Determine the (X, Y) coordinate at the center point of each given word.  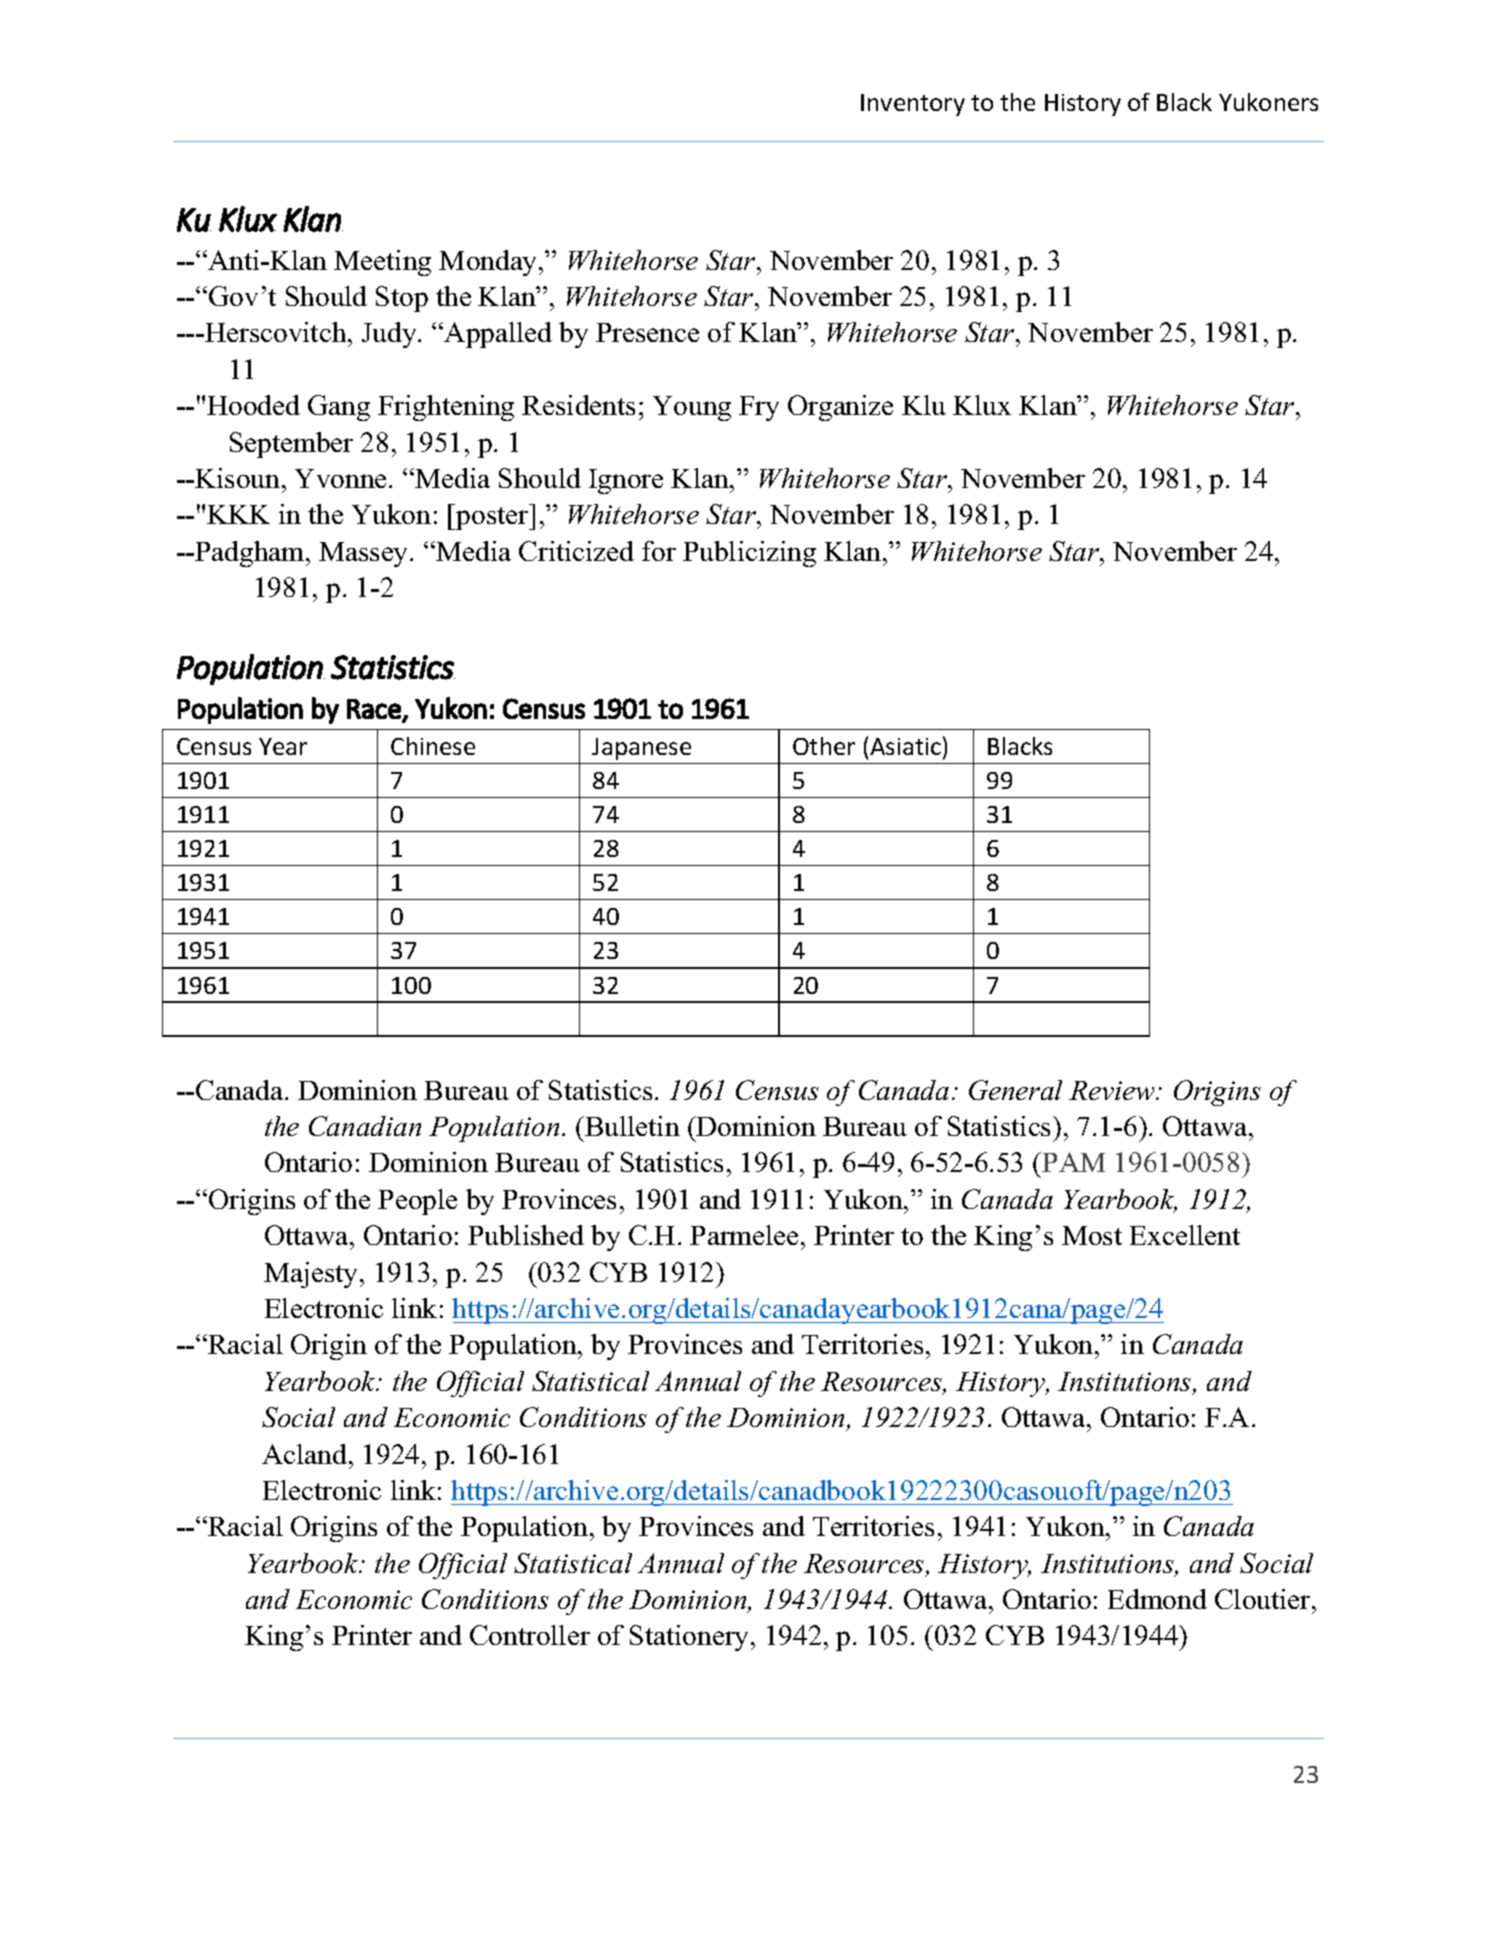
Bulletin (631, 1126)
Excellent (1185, 1235)
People (417, 1202)
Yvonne (340, 478)
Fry (759, 408)
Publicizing (749, 554)
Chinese (433, 746)
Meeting (382, 263)
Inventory (913, 105)
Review (1113, 1090)
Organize (840, 408)
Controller (530, 1635)
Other (824, 746)
